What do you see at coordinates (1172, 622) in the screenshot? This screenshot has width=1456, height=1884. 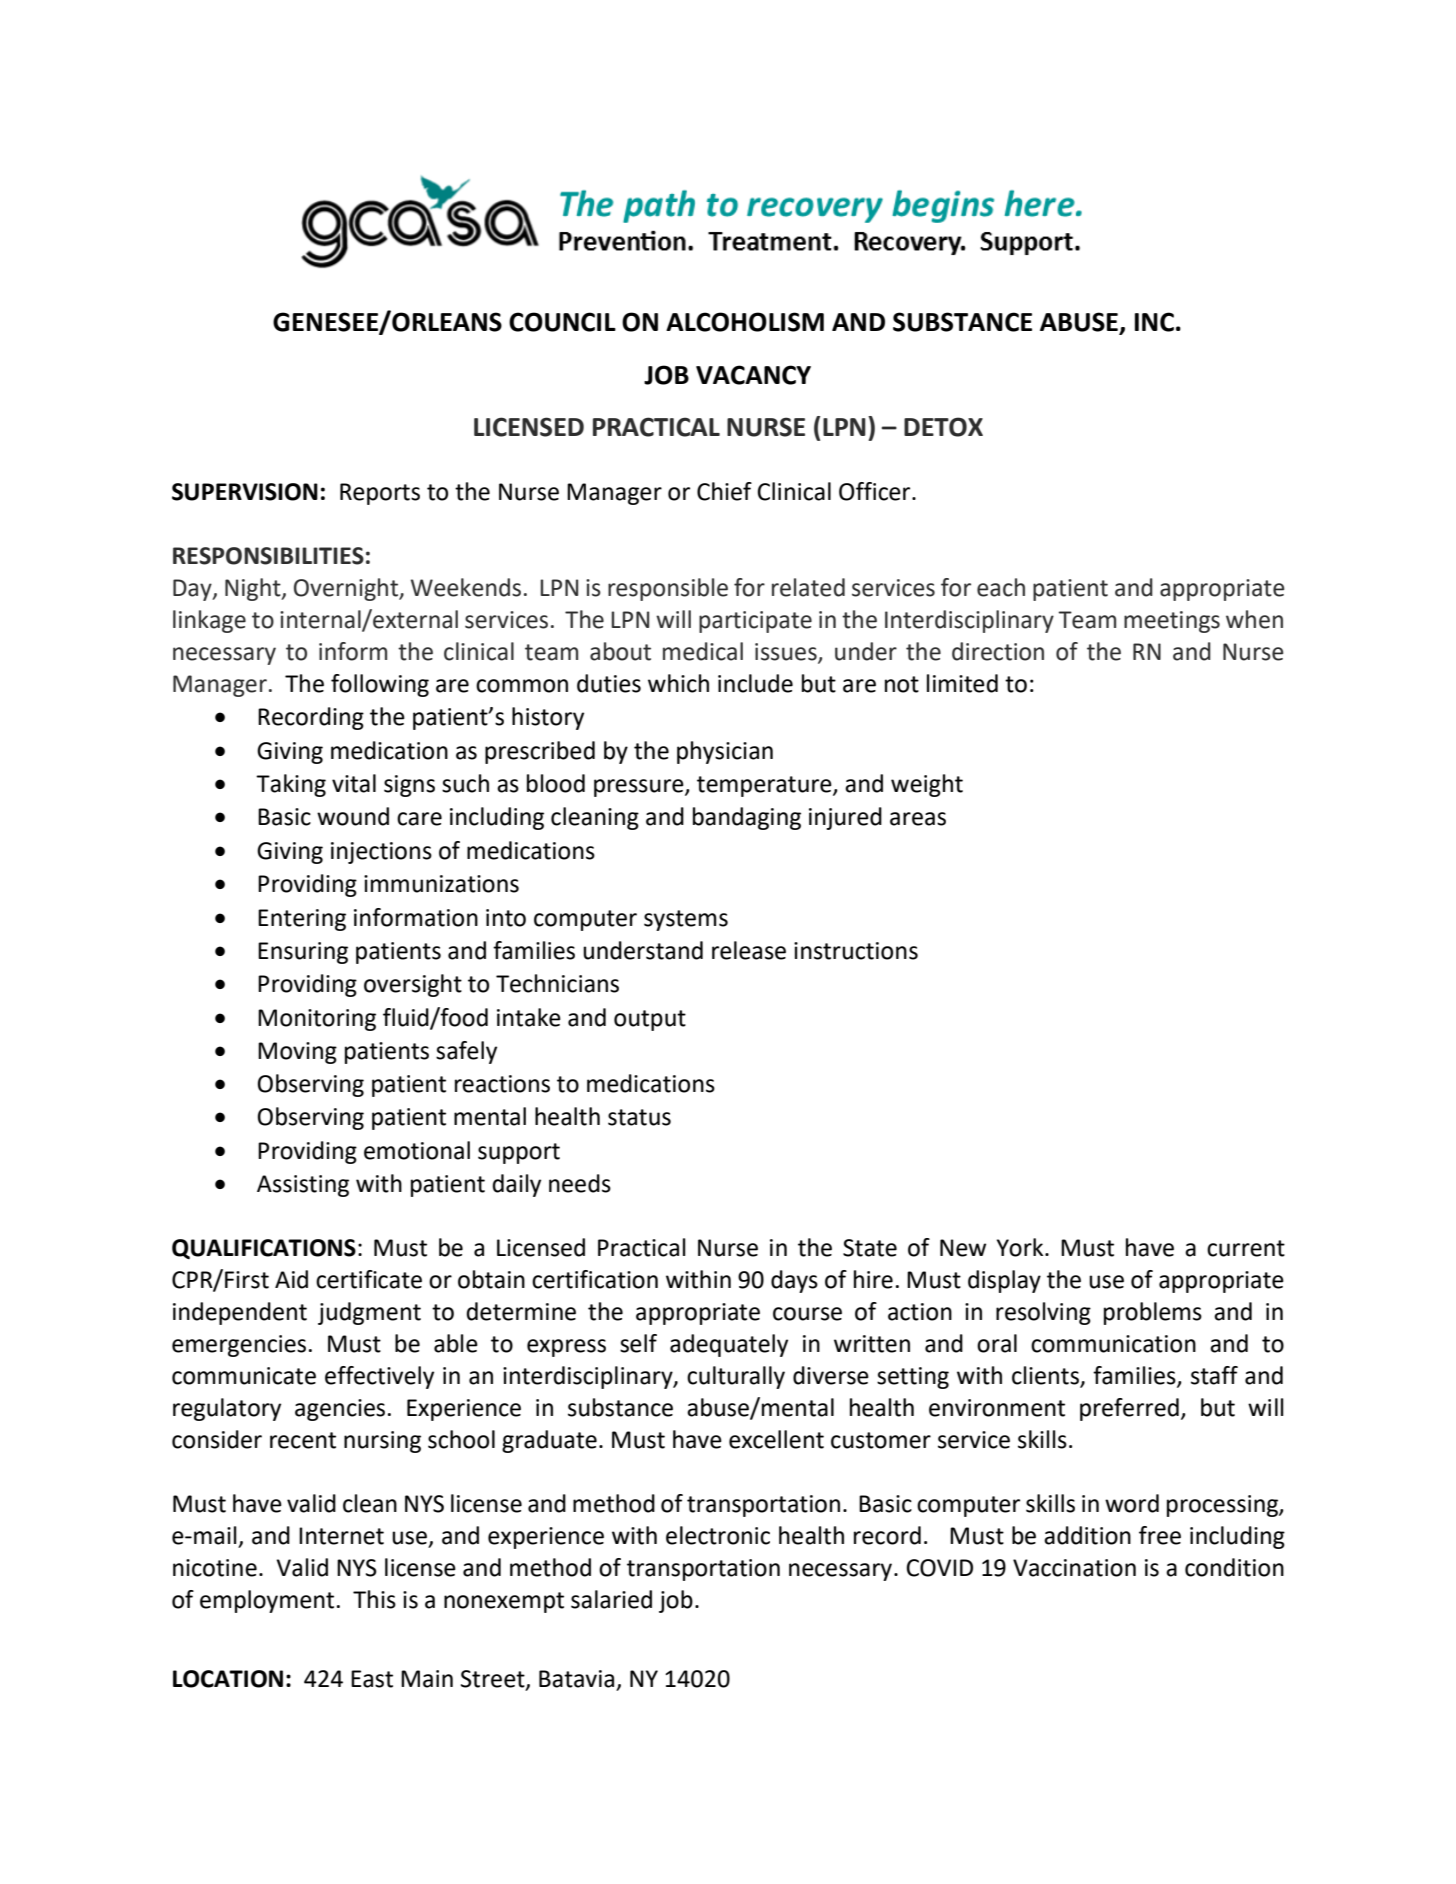 I see `meetings` at bounding box center [1172, 622].
